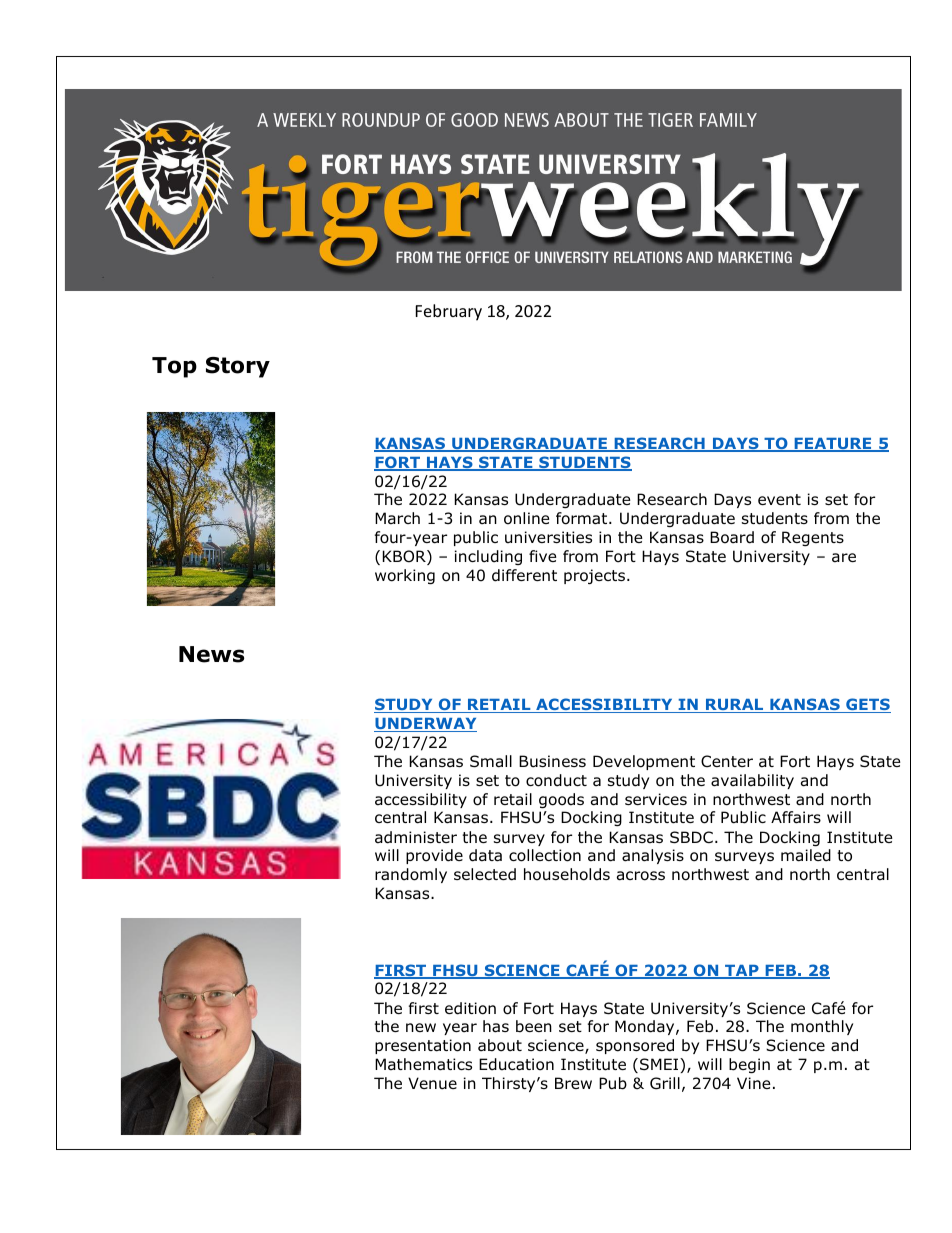 Image resolution: width=952 pixels, height=1233 pixels. I want to click on March, so click(397, 518).
